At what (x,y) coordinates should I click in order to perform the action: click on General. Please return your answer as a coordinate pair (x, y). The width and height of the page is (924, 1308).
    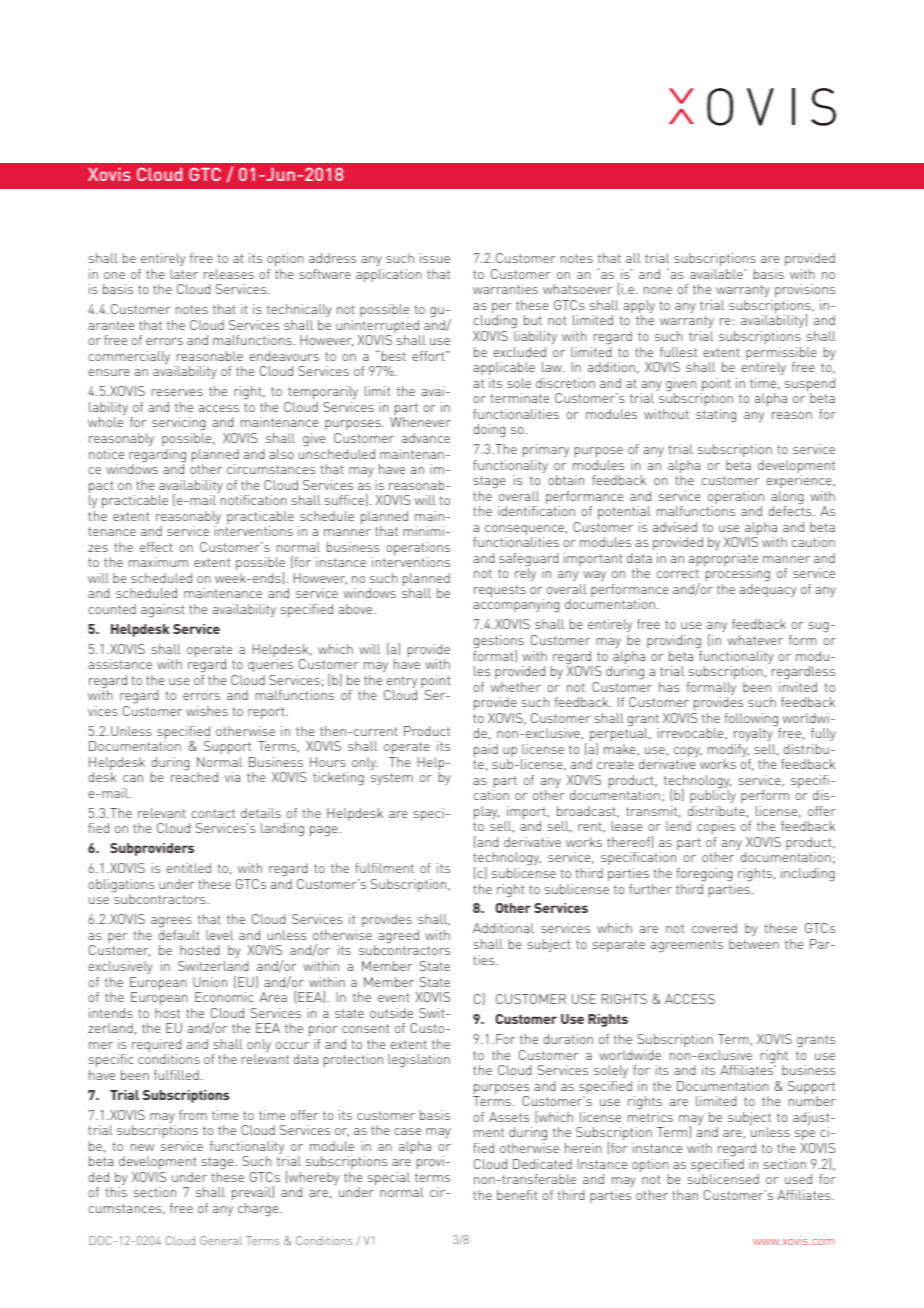
    Looking at the image, I should click on (221, 1240).
